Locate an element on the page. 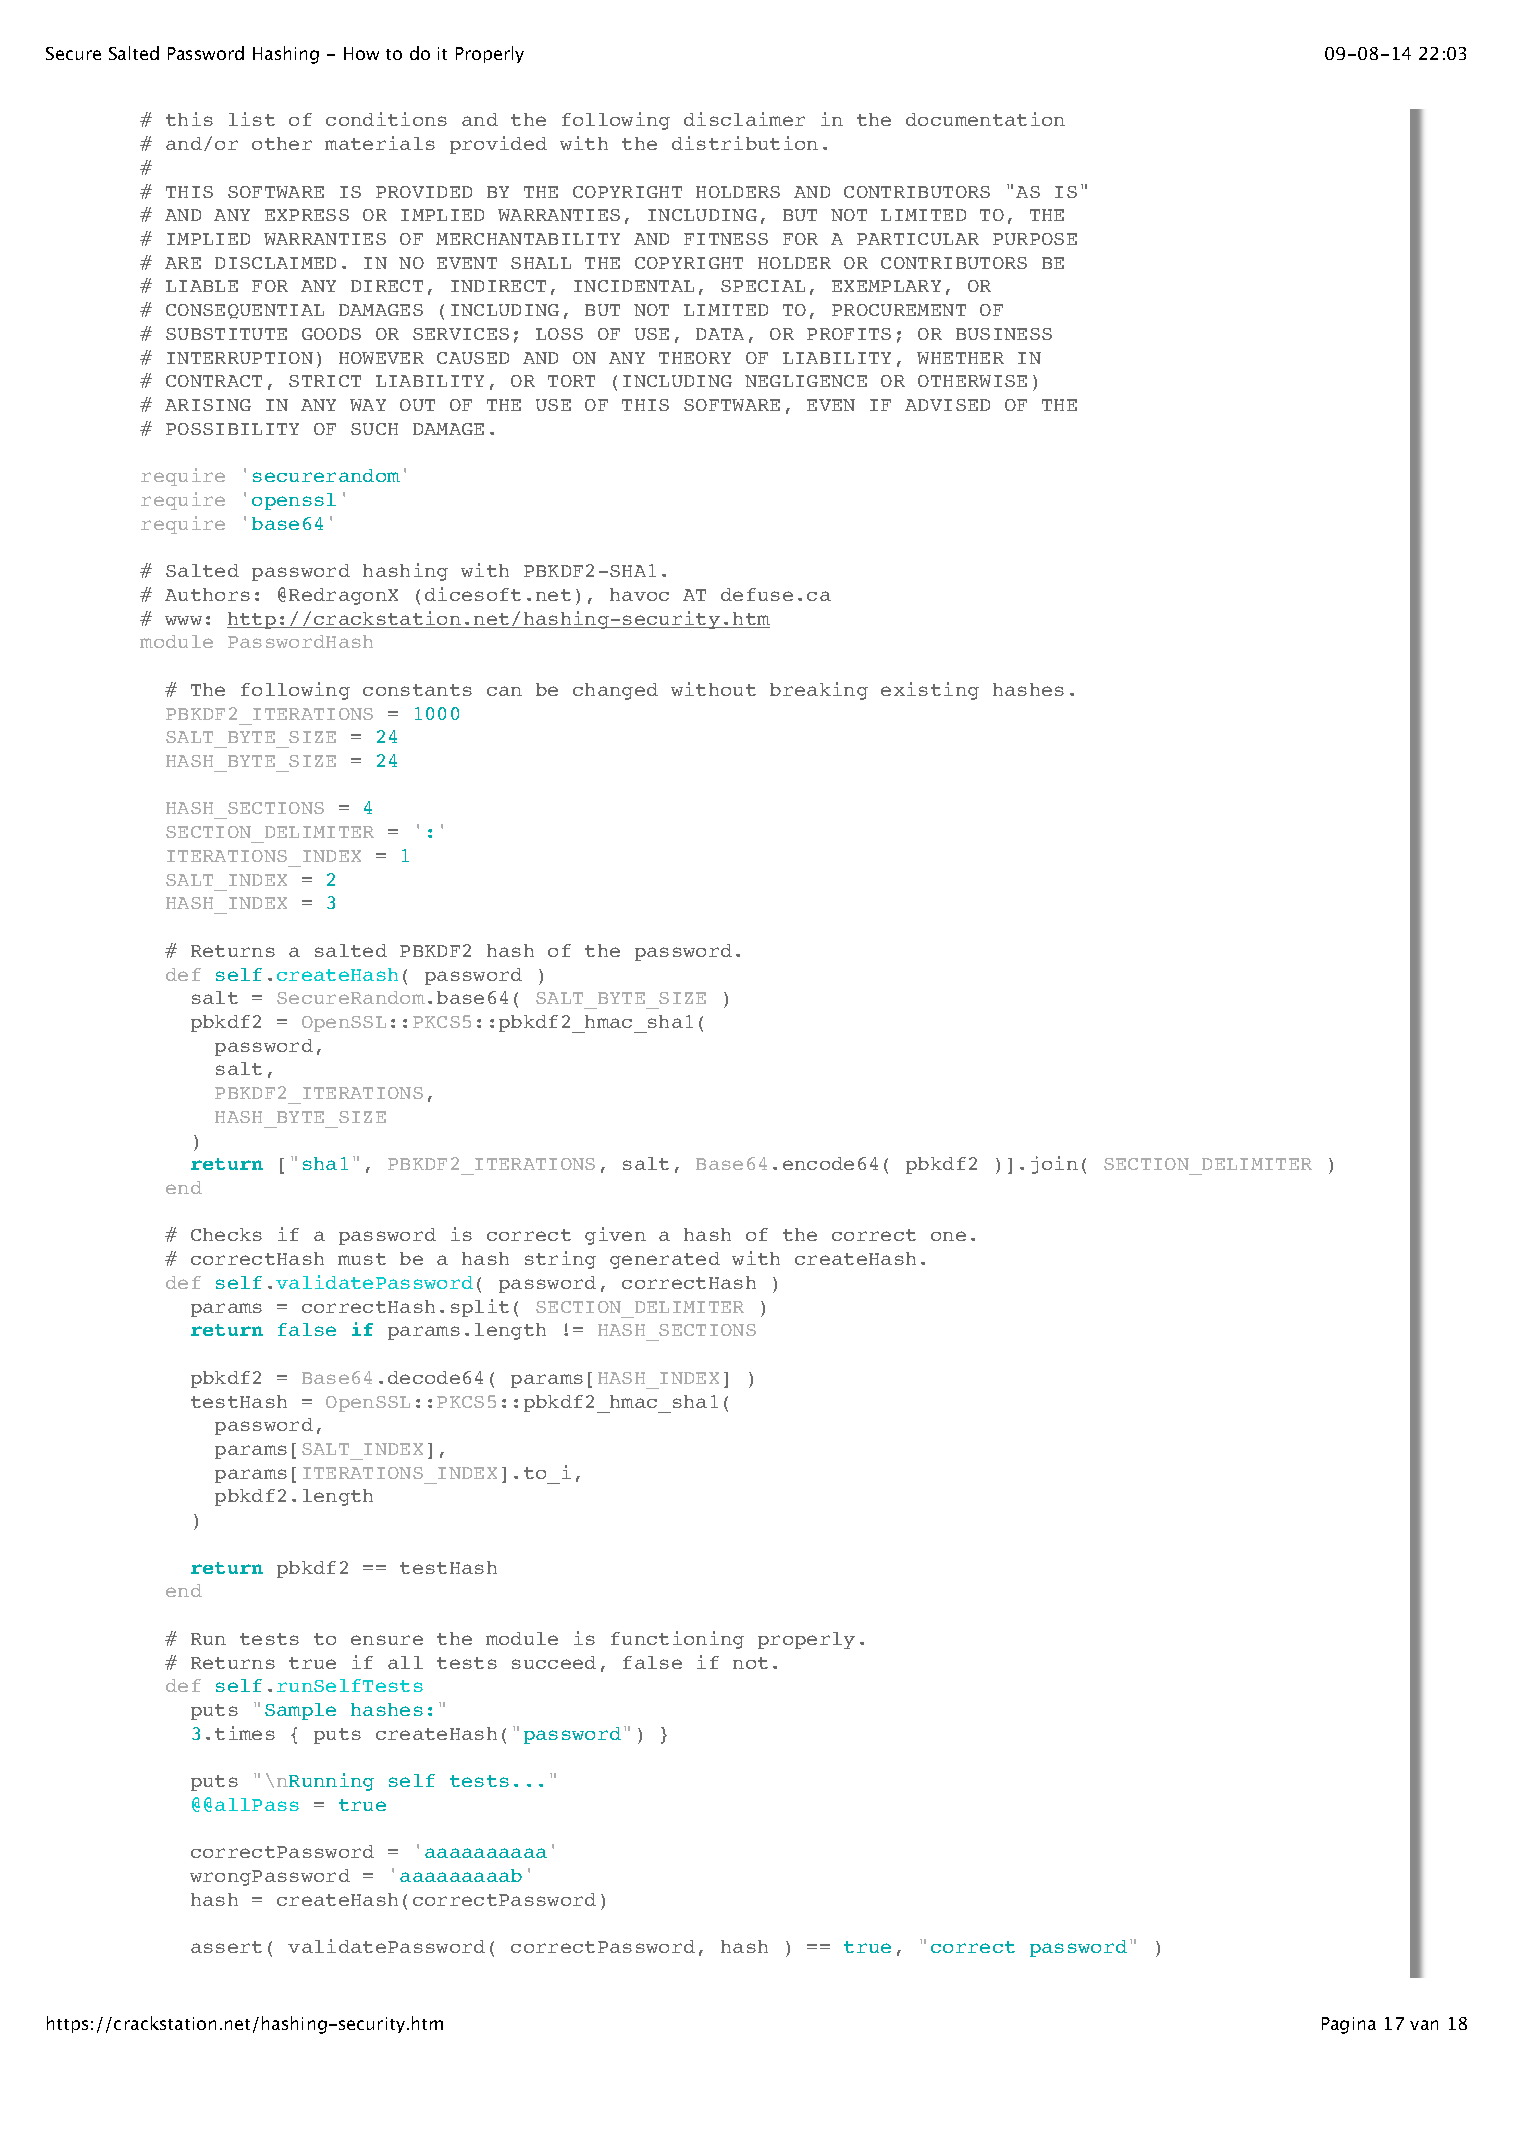 The width and height of the page is (1515, 2143). functioning is located at coordinates (677, 1640).
